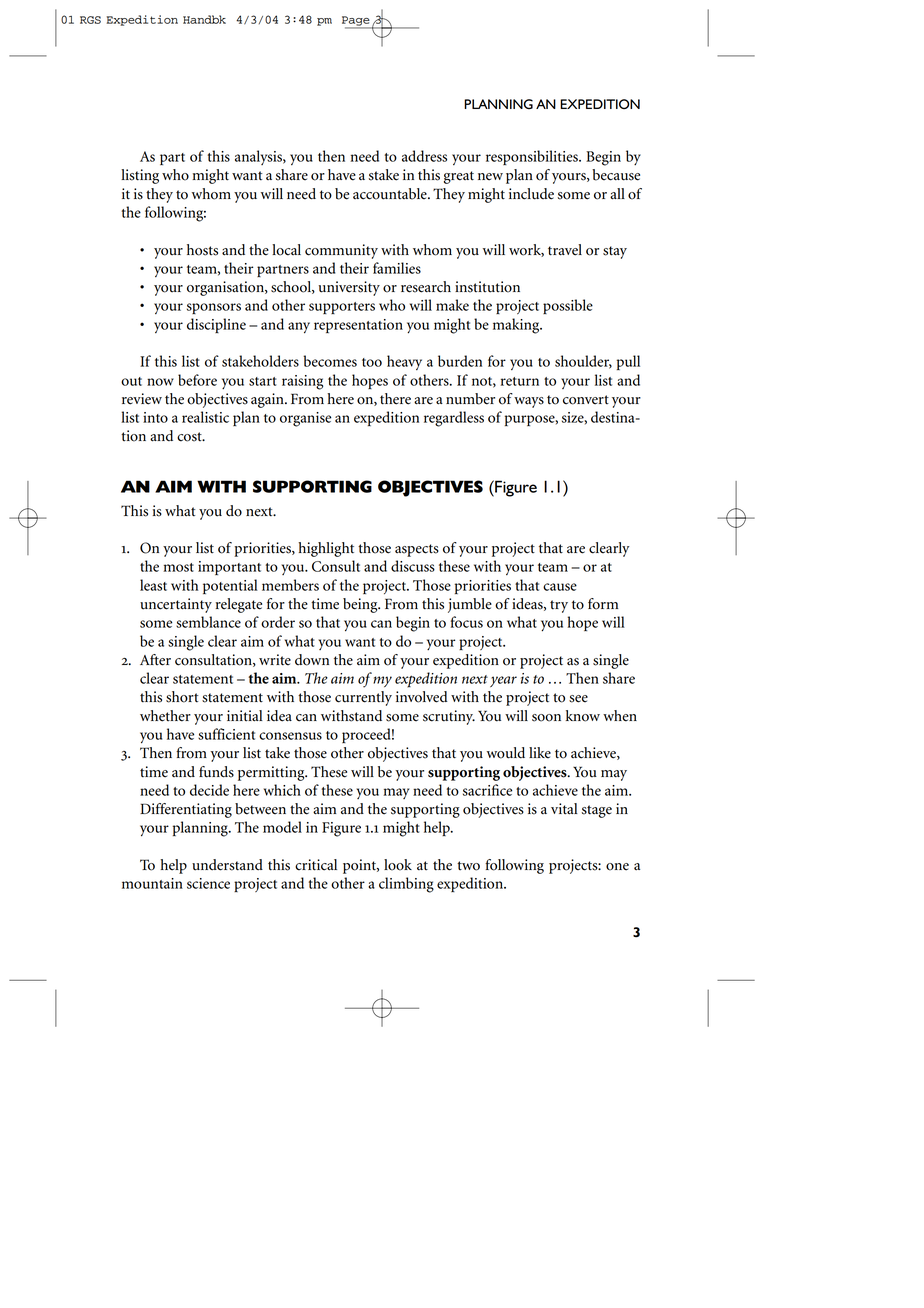  Describe the element at coordinates (357, 22) in the page. I see `Page` at that location.
